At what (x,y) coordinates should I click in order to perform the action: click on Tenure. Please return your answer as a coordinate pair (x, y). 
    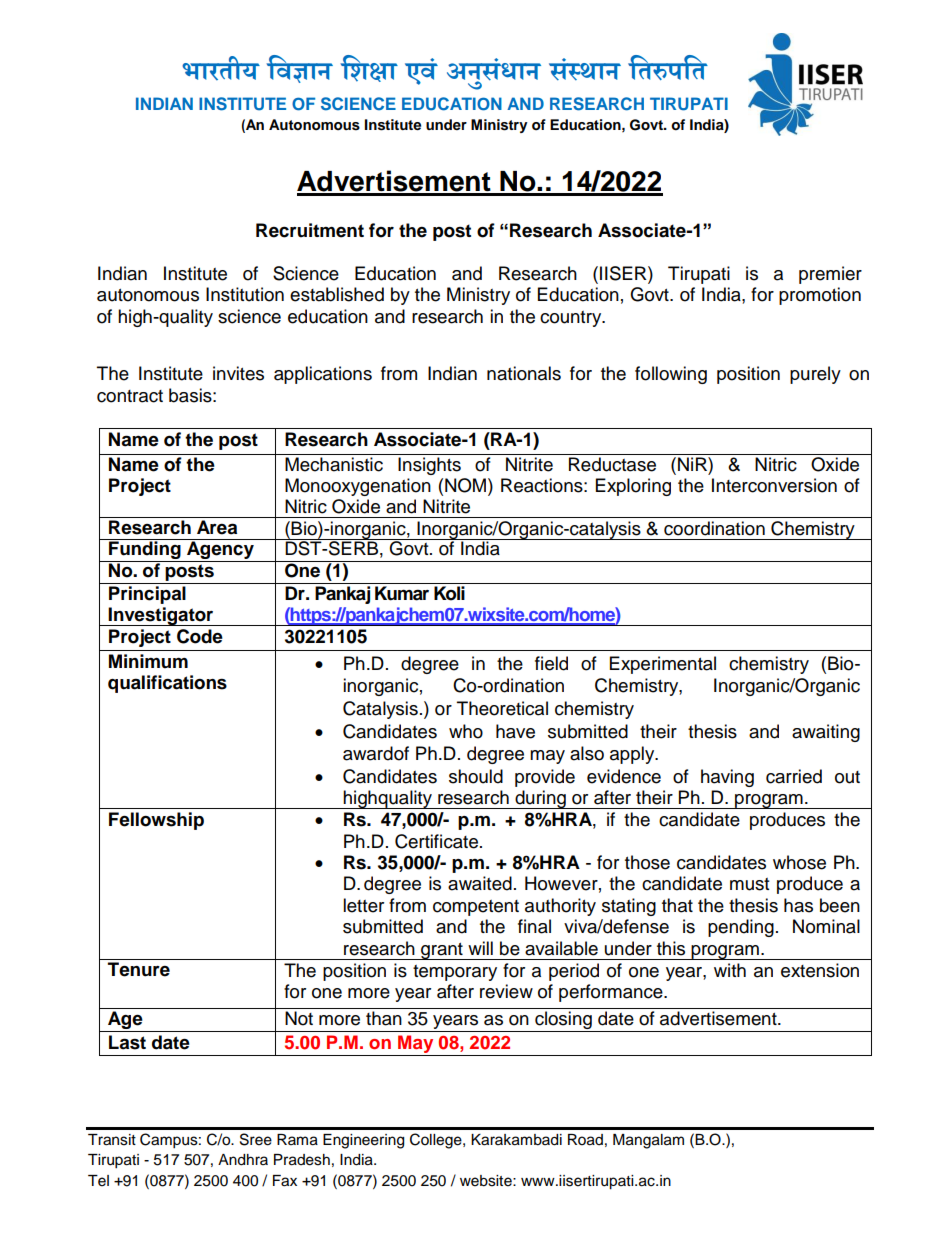
    Looking at the image, I should click on (139, 969).
